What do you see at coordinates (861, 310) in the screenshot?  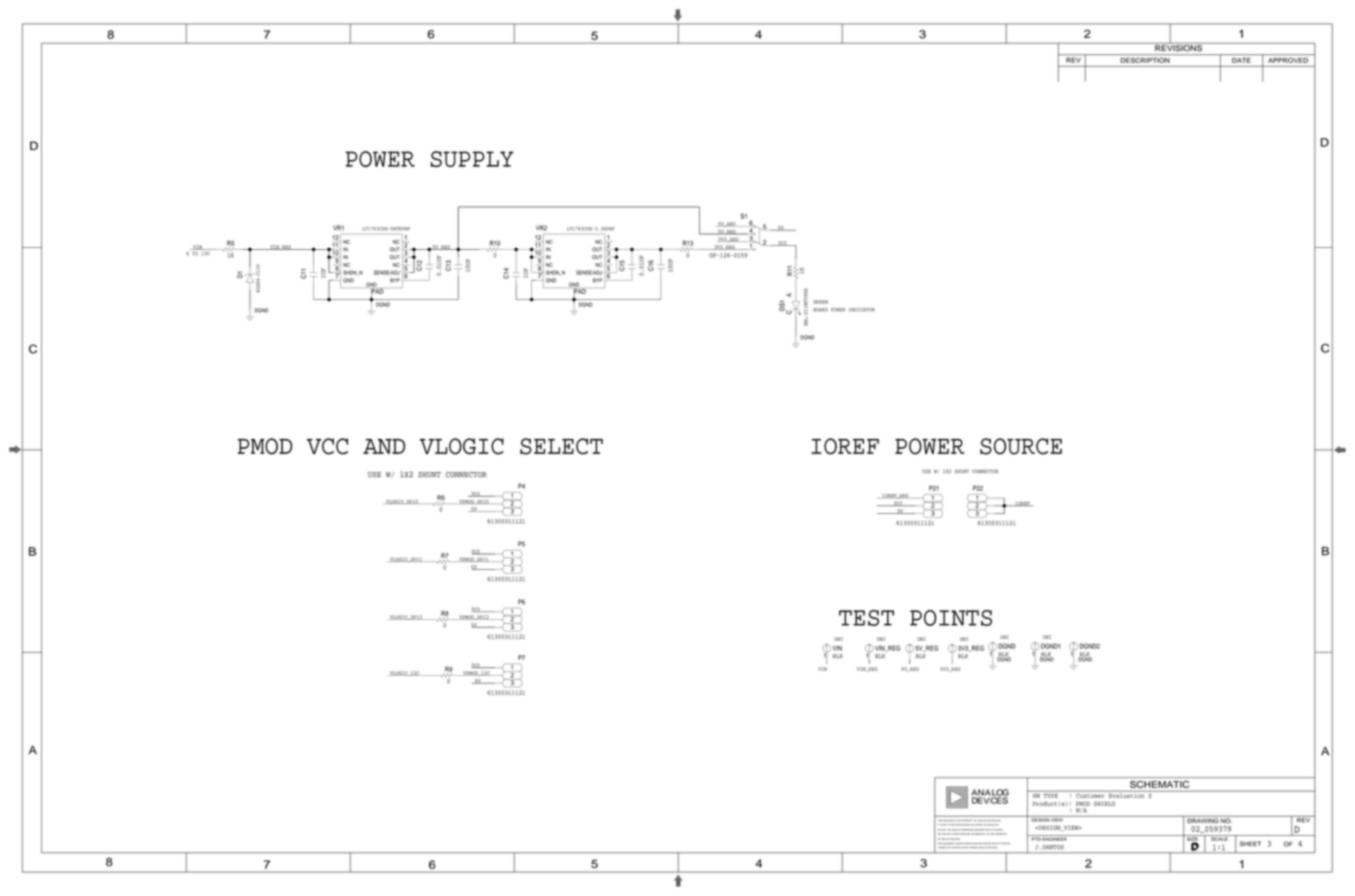 I see `INDICATOR` at bounding box center [861, 310].
